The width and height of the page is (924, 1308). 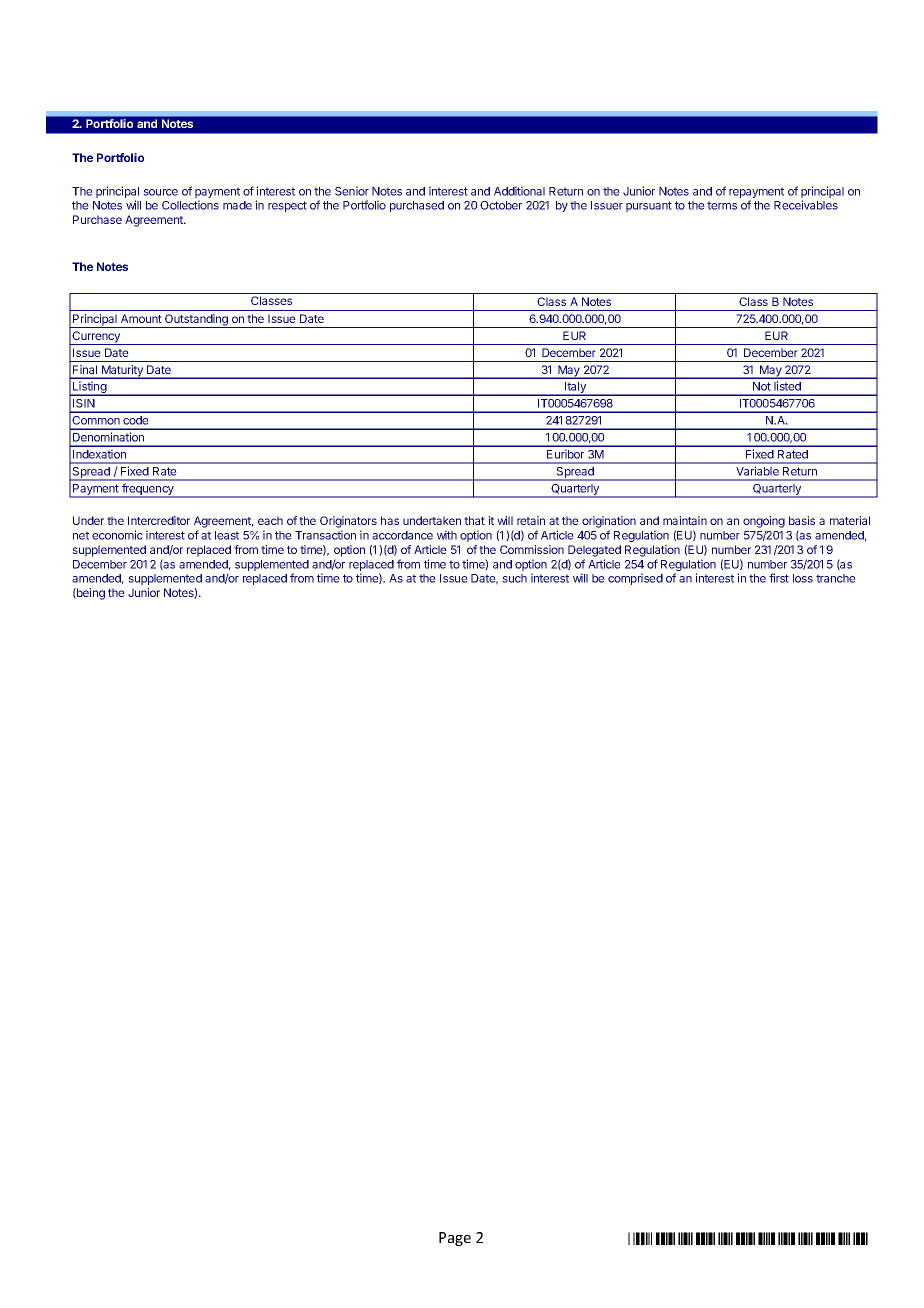 I want to click on comprised, so click(x=635, y=579).
